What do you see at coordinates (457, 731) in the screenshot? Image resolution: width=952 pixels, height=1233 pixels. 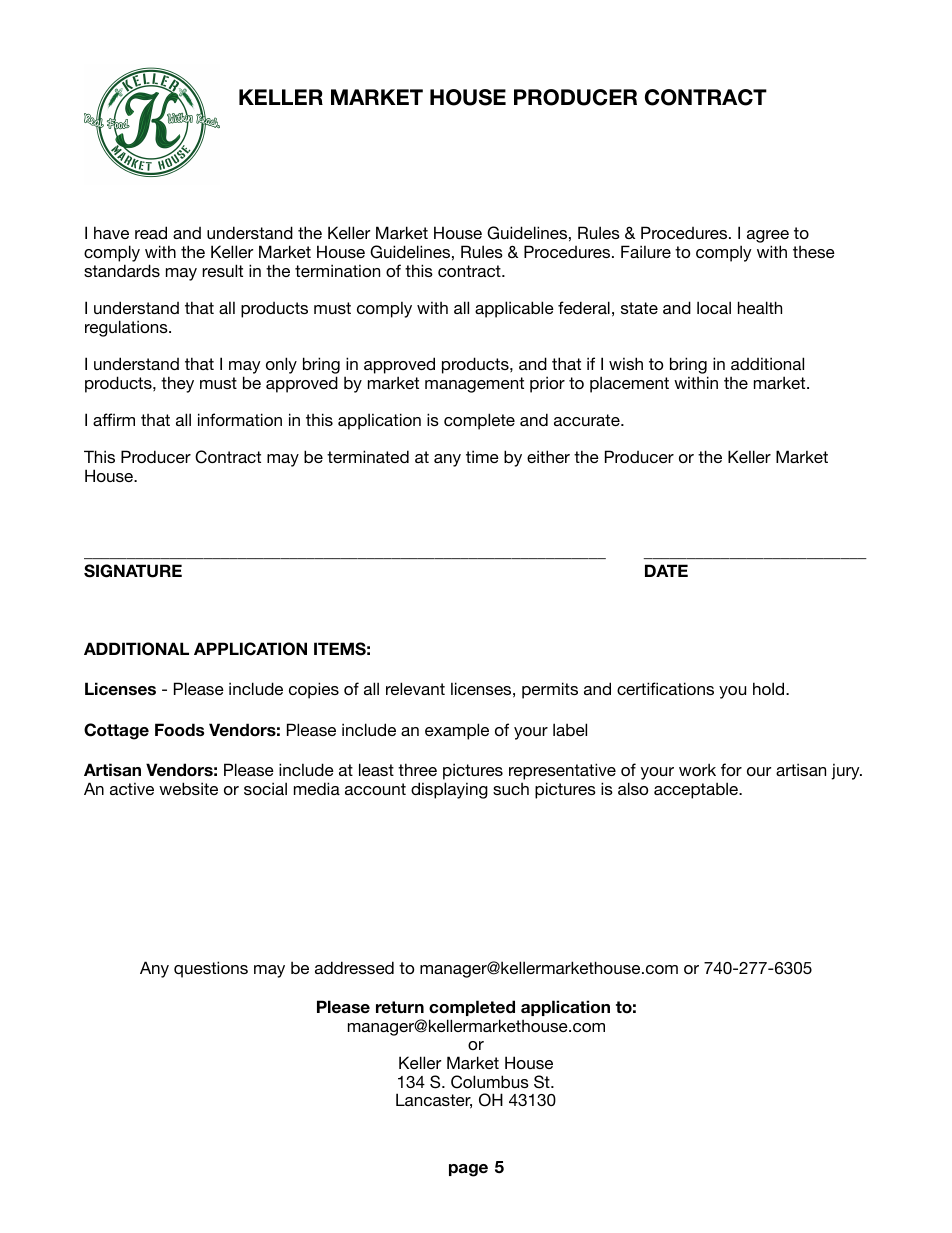 I see `example` at bounding box center [457, 731].
